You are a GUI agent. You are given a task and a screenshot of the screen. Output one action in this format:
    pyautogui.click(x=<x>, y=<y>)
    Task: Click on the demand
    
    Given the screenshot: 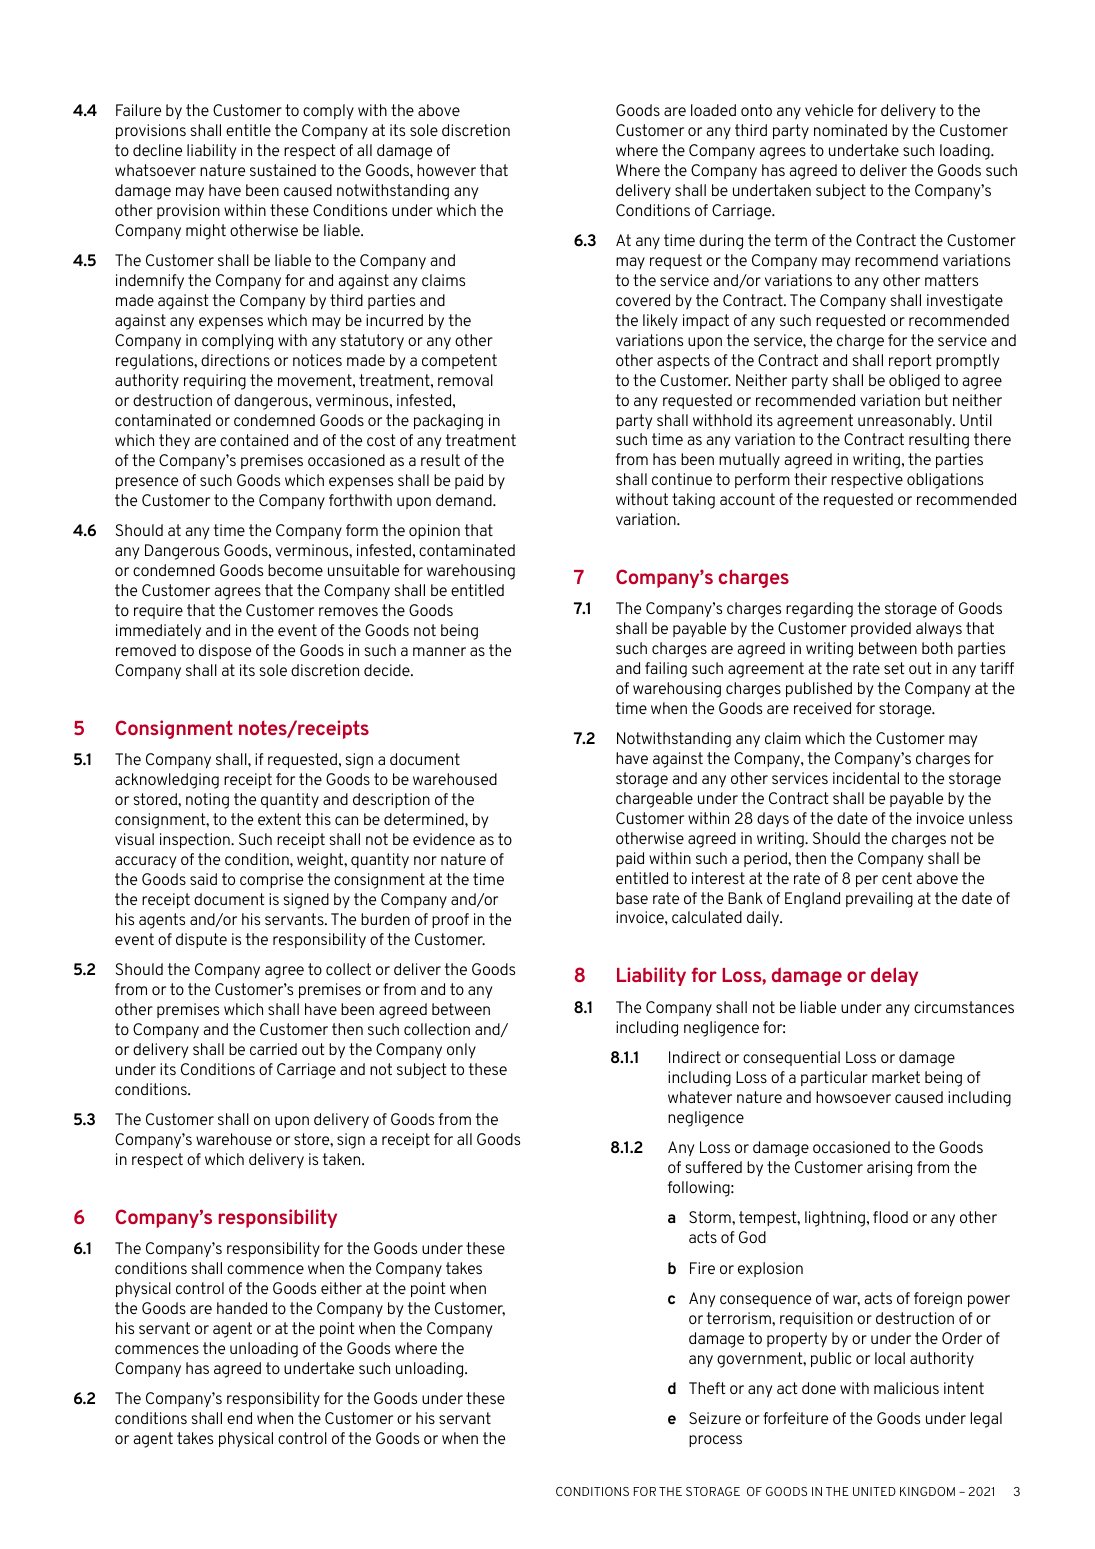 What is the action you would take?
    pyautogui.click(x=465, y=500)
